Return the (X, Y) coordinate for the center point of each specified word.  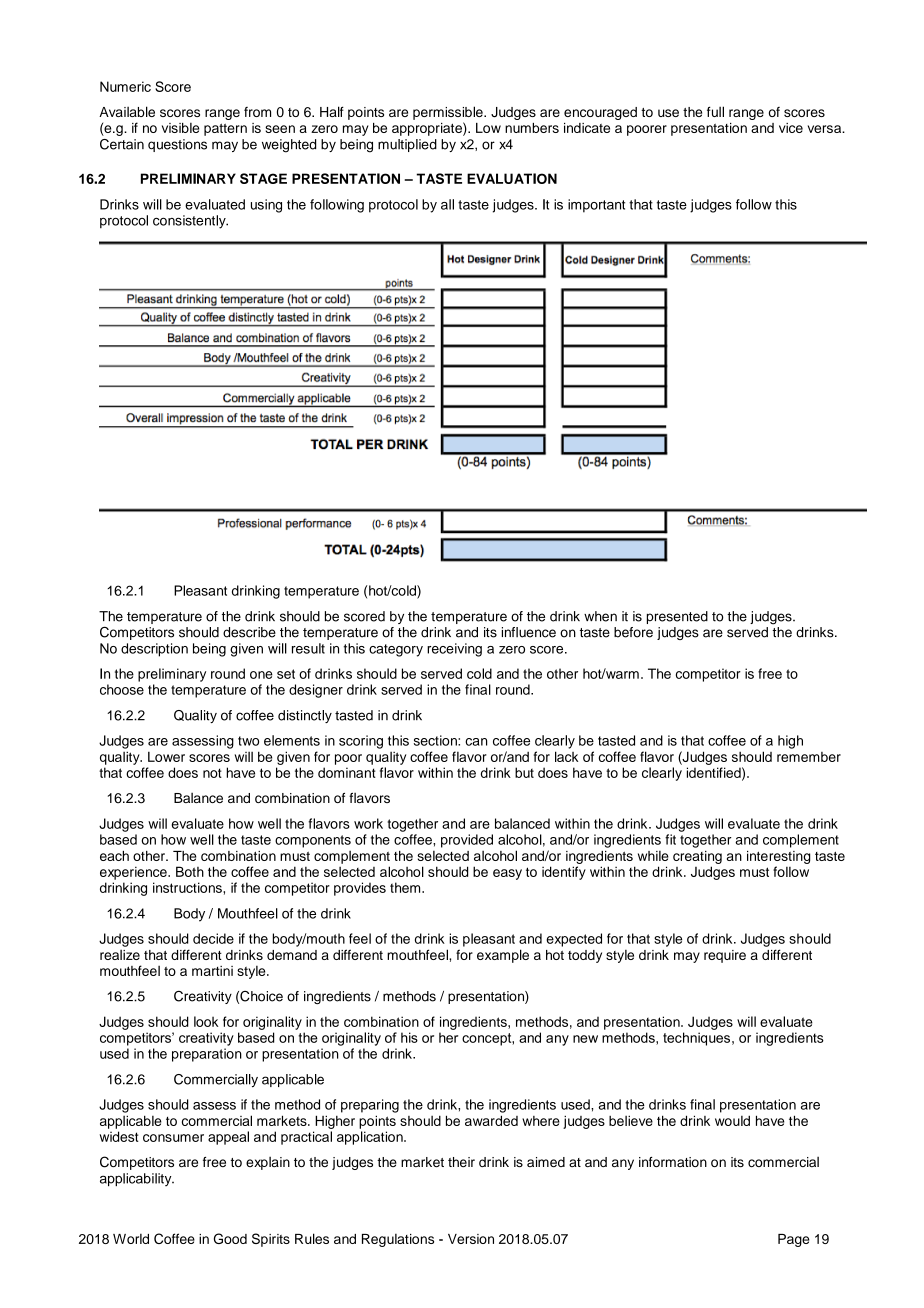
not (212, 773)
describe (249, 632)
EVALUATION (512, 178)
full (715, 111)
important (596, 206)
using (266, 206)
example (503, 956)
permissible (449, 113)
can (476, 742)
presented (677, 617)
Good (230, 1238)
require (725, 956)
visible (180, 128)
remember (809, 757)
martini (212, 971)
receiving (454, 650)
